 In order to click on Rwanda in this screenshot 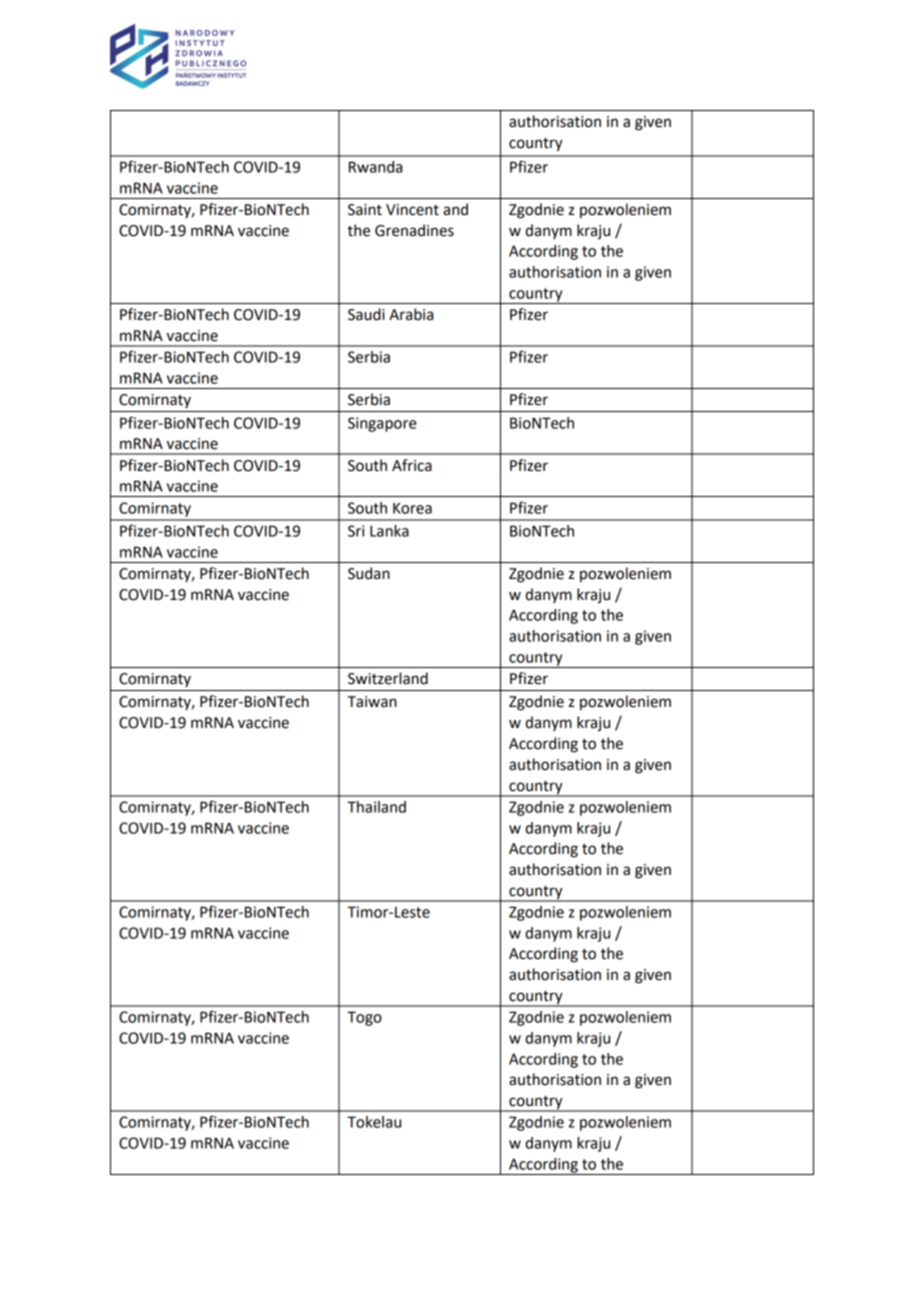, I will do `click(375, 167)`.
